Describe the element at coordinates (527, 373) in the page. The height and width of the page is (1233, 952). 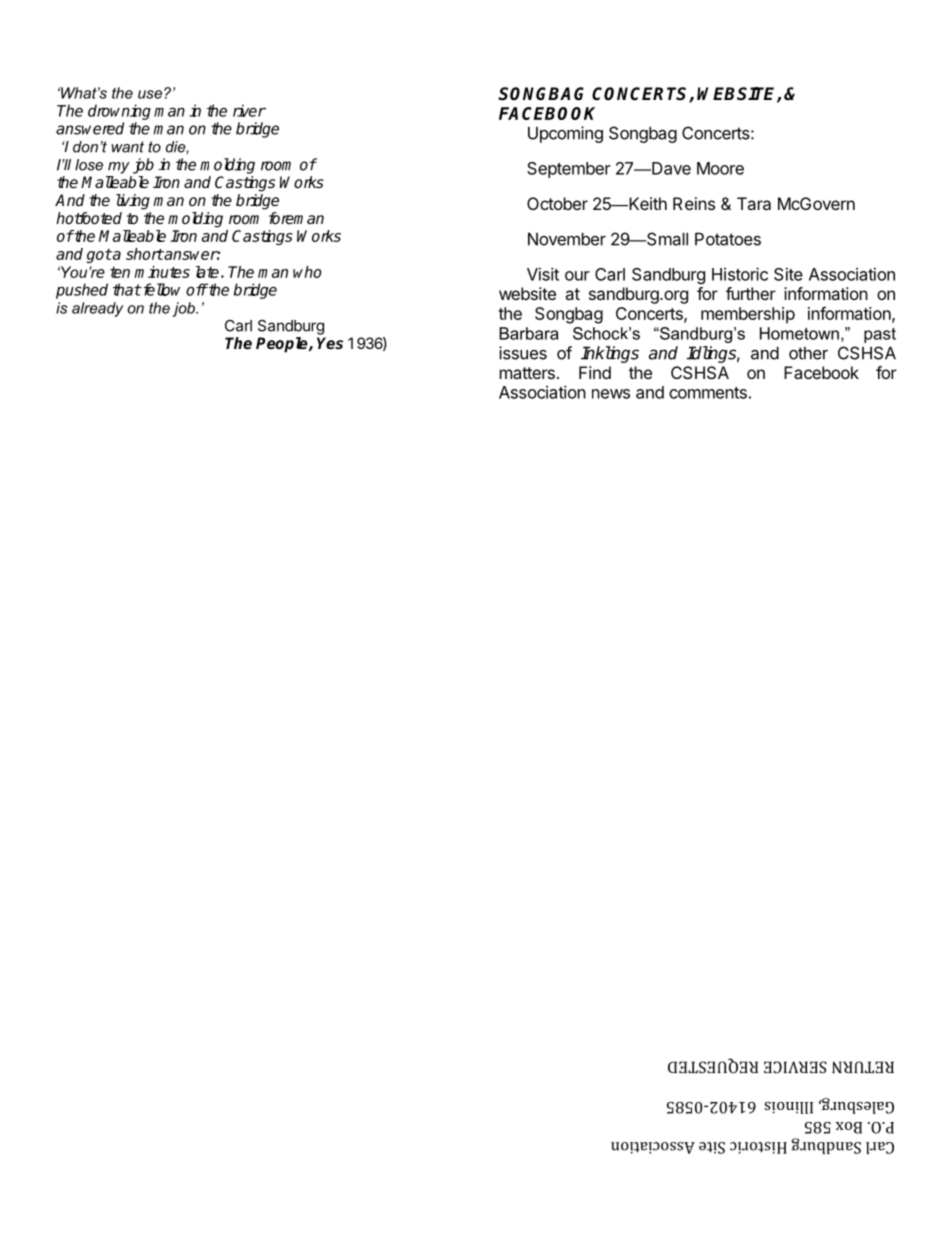
I see `matters` at that location.
